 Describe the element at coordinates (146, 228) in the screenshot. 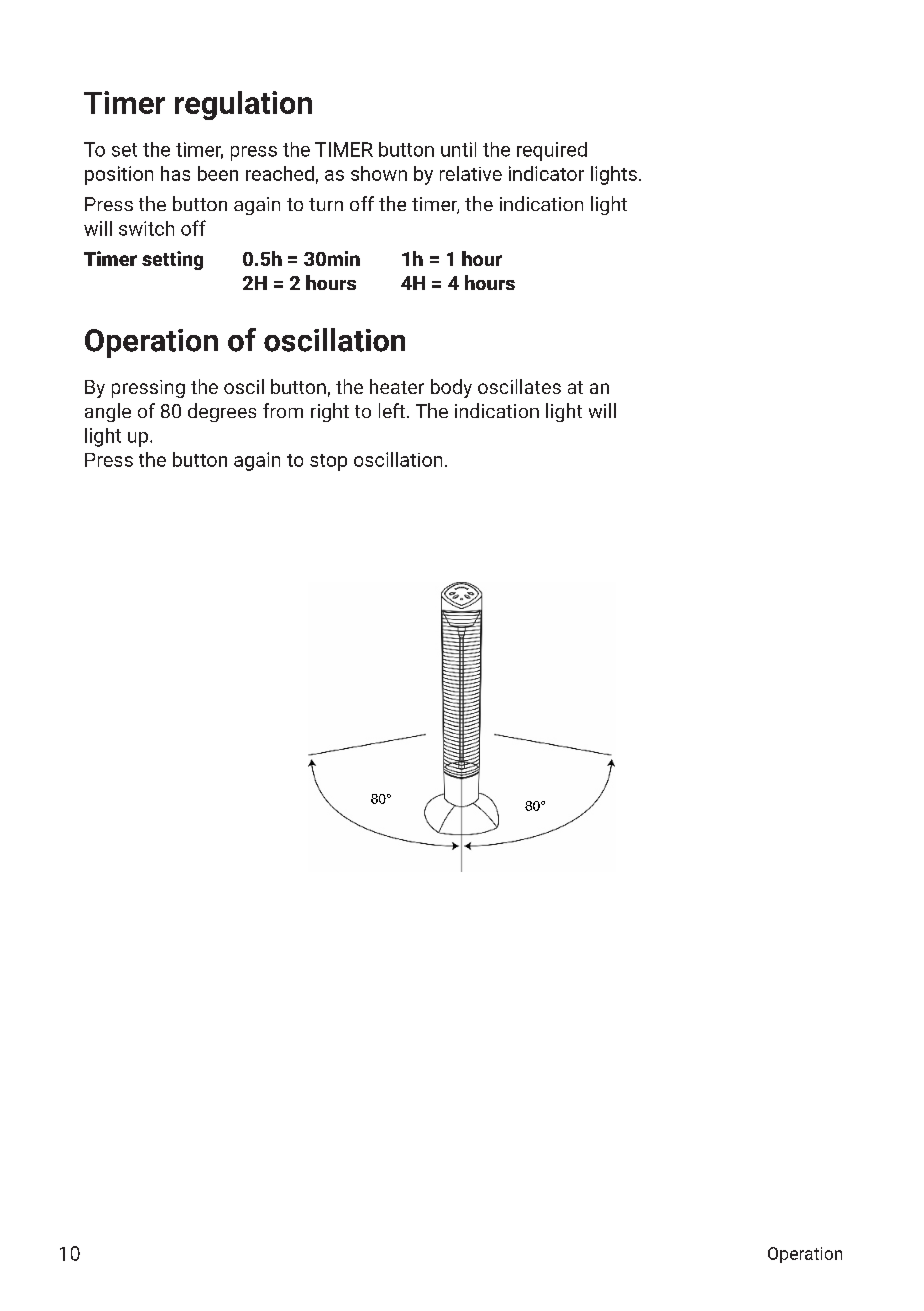

I see `switch` at that location.
